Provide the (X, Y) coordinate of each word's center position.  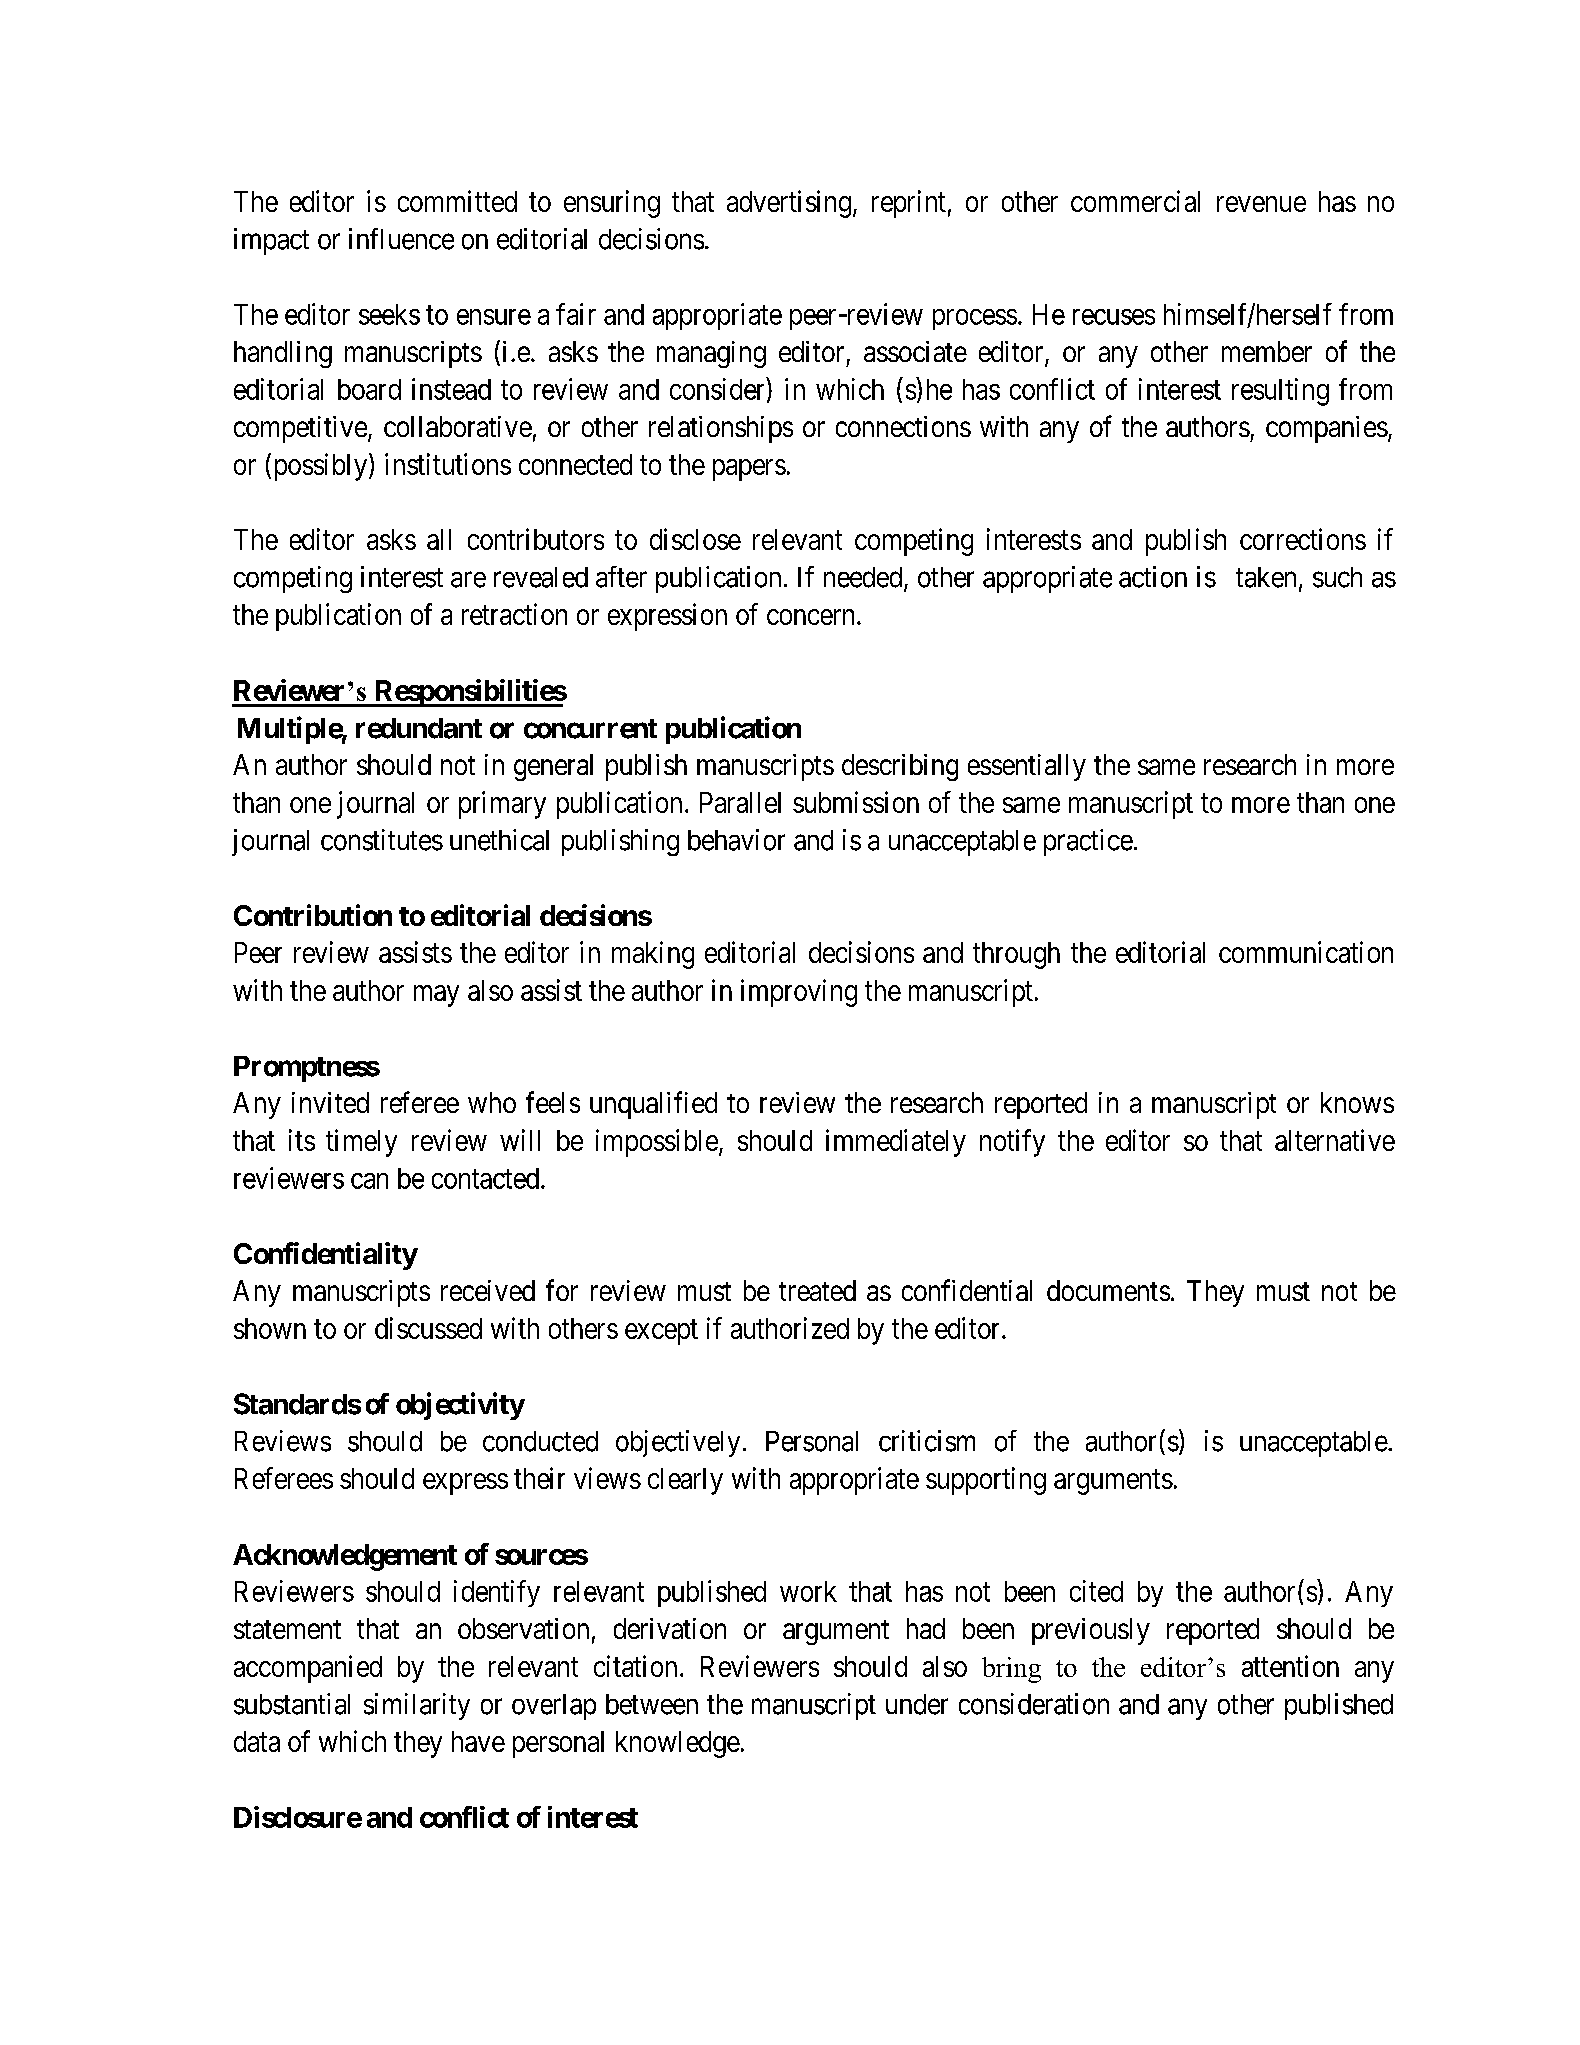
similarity (417, 1706)
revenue (1261, 204)
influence (401, 239)
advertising (789, 204)
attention (1290, 1666)
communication (1306, 952)
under (917, 1704)
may (436, 996)
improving (799, 993)
